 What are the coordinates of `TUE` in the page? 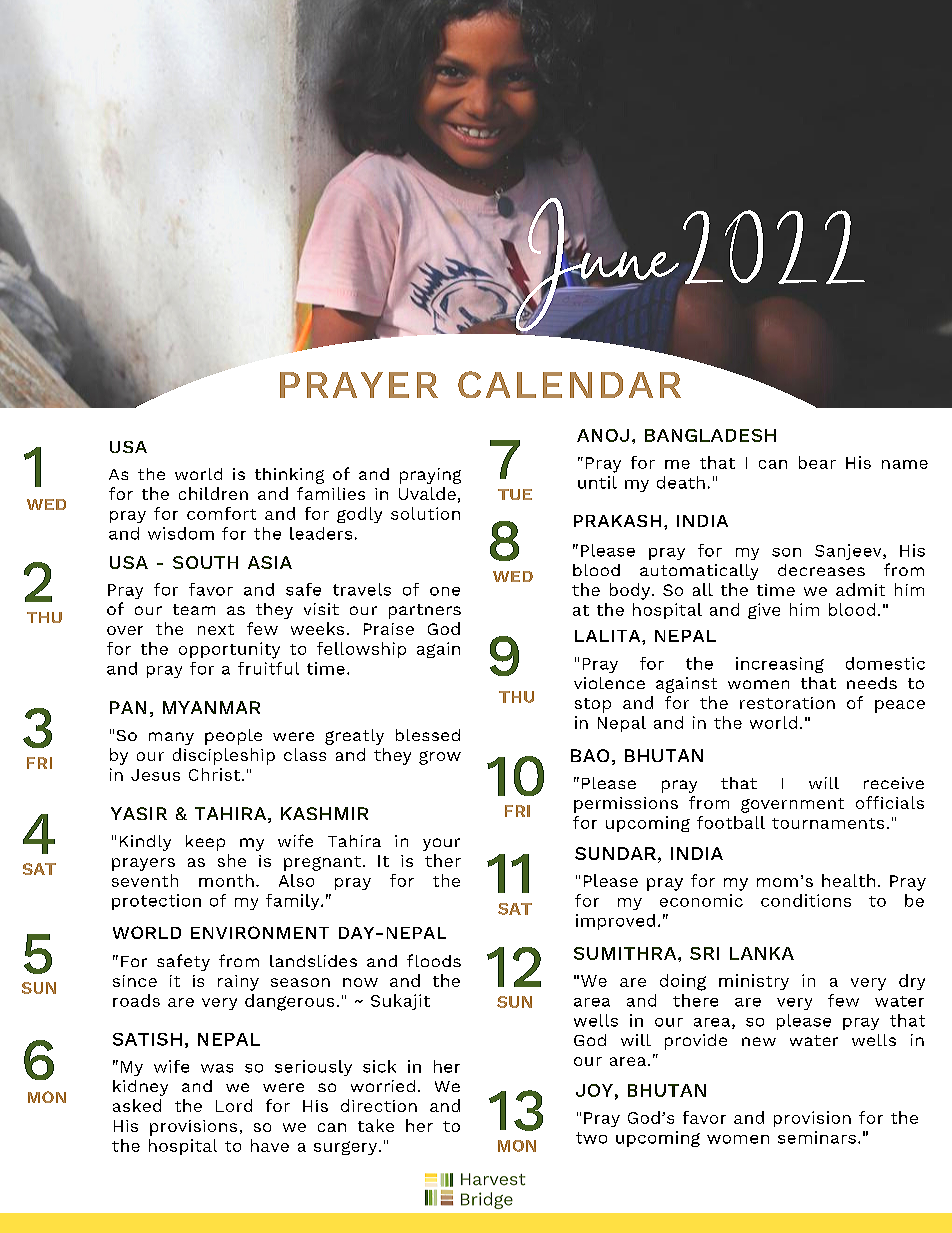 It's located at (515, 494).
